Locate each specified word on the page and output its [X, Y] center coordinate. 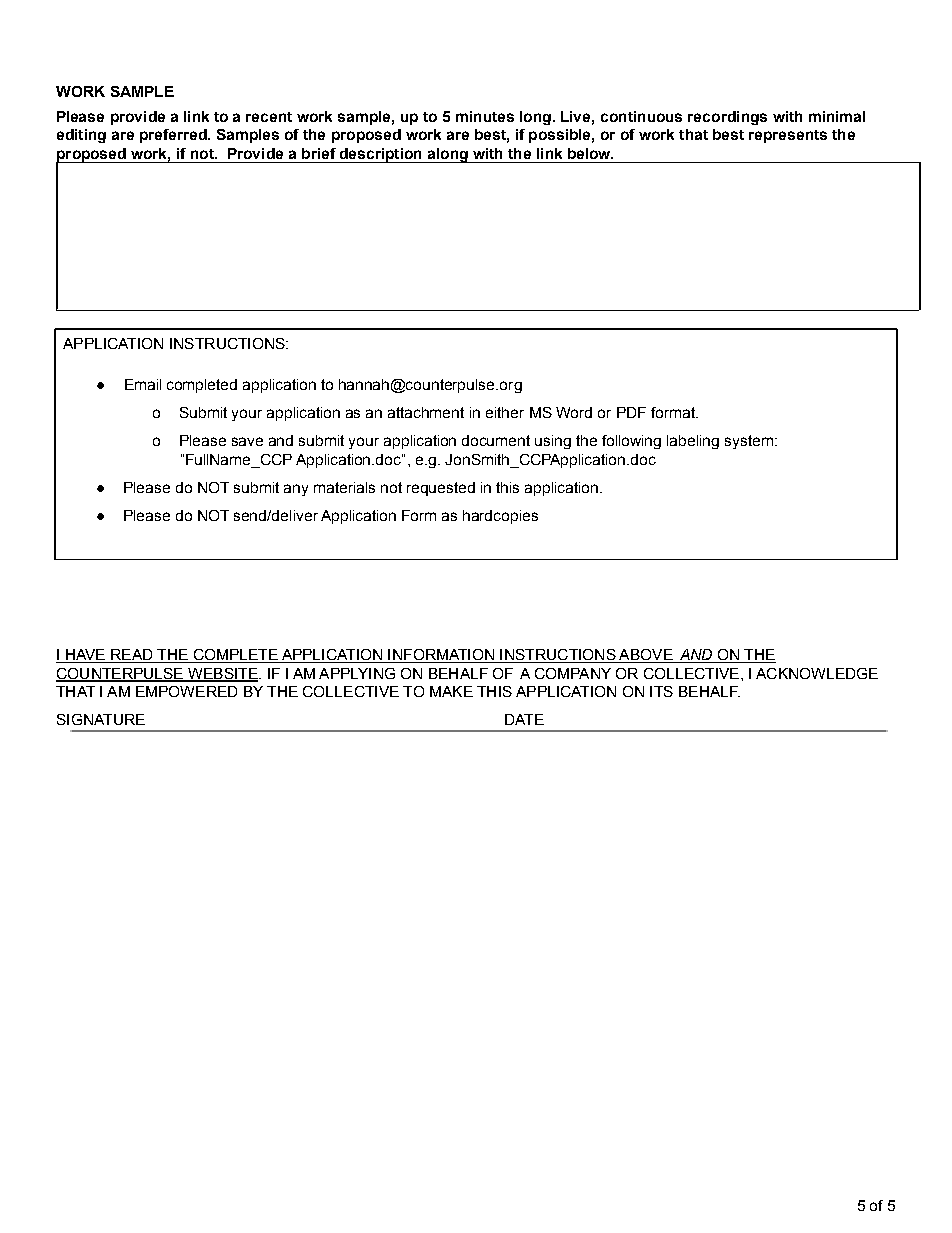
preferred [174, 136]
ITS [661, 691]
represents [788, 136]
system [750, 442]
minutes [485, 116]
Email [143, 384]
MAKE [451, 691]
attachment [426, 412]
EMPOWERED [186, 691]
